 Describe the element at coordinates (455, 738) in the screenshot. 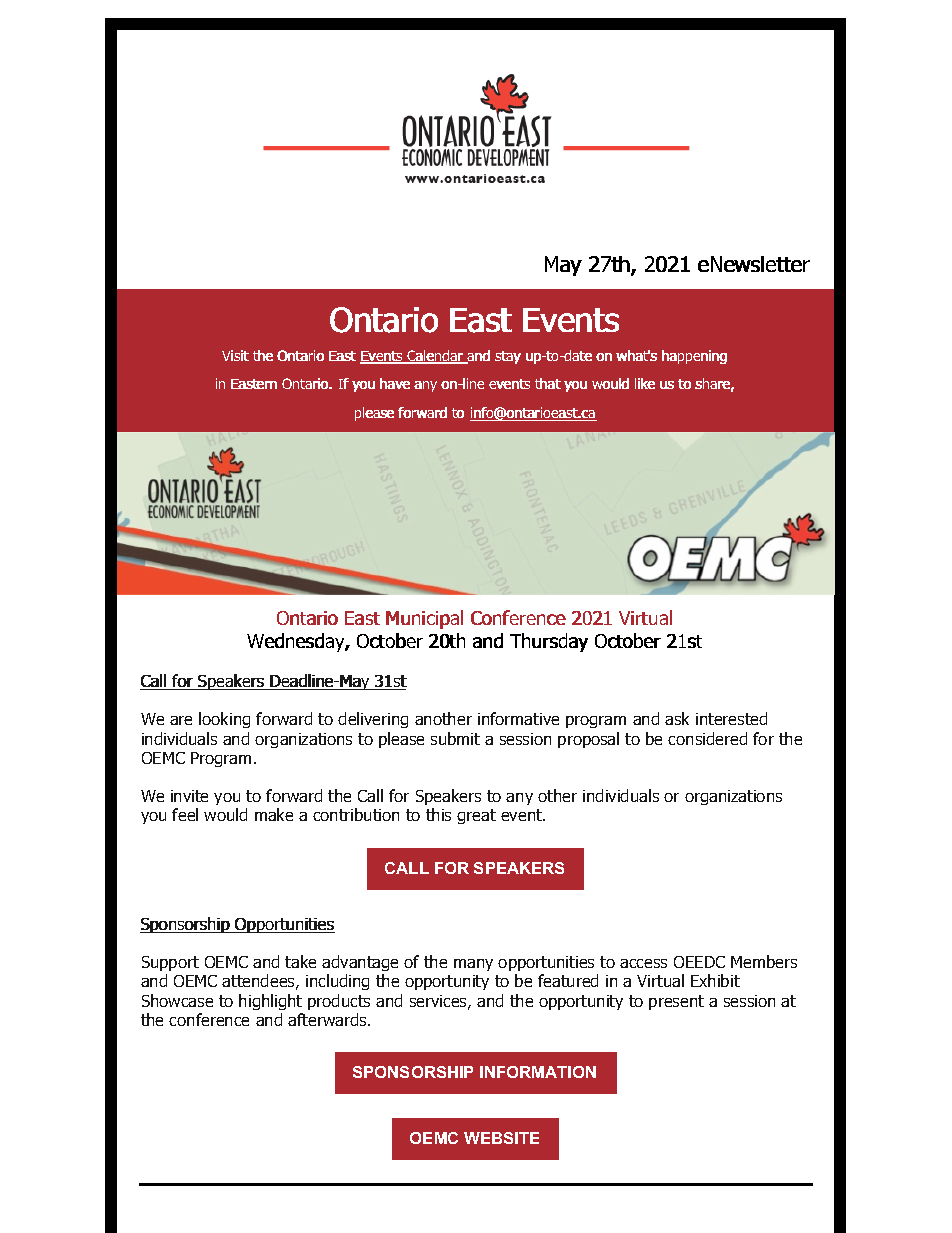

I see `submit` at that location.
